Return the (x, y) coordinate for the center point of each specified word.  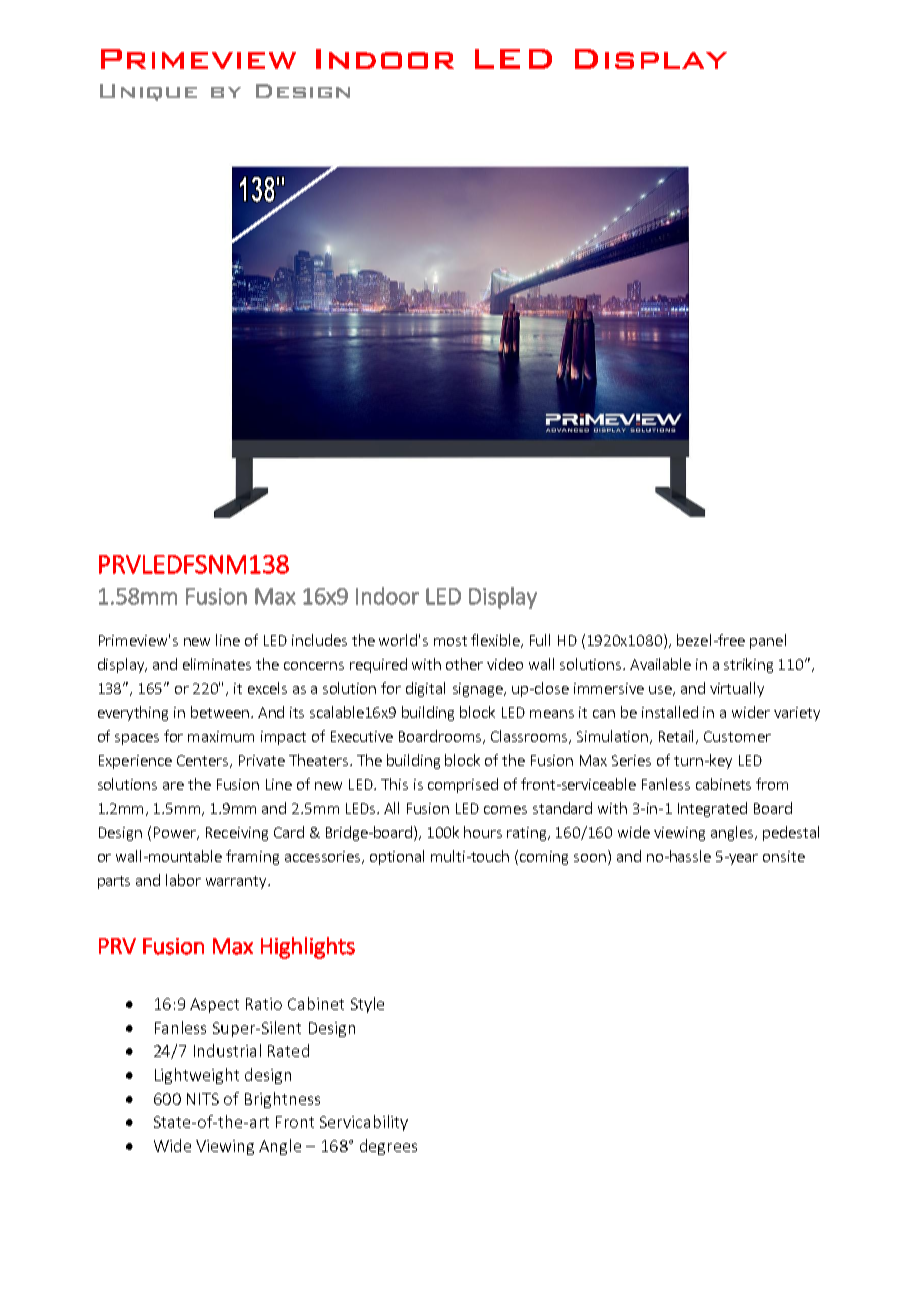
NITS (203, 1099)
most (450, 641)
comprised (463, 785)
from (772, 784)
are (173, 786)
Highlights (308, 948)
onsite (784, 856)
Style (367, 1005)
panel (768, 641)
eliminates (217, 664)
